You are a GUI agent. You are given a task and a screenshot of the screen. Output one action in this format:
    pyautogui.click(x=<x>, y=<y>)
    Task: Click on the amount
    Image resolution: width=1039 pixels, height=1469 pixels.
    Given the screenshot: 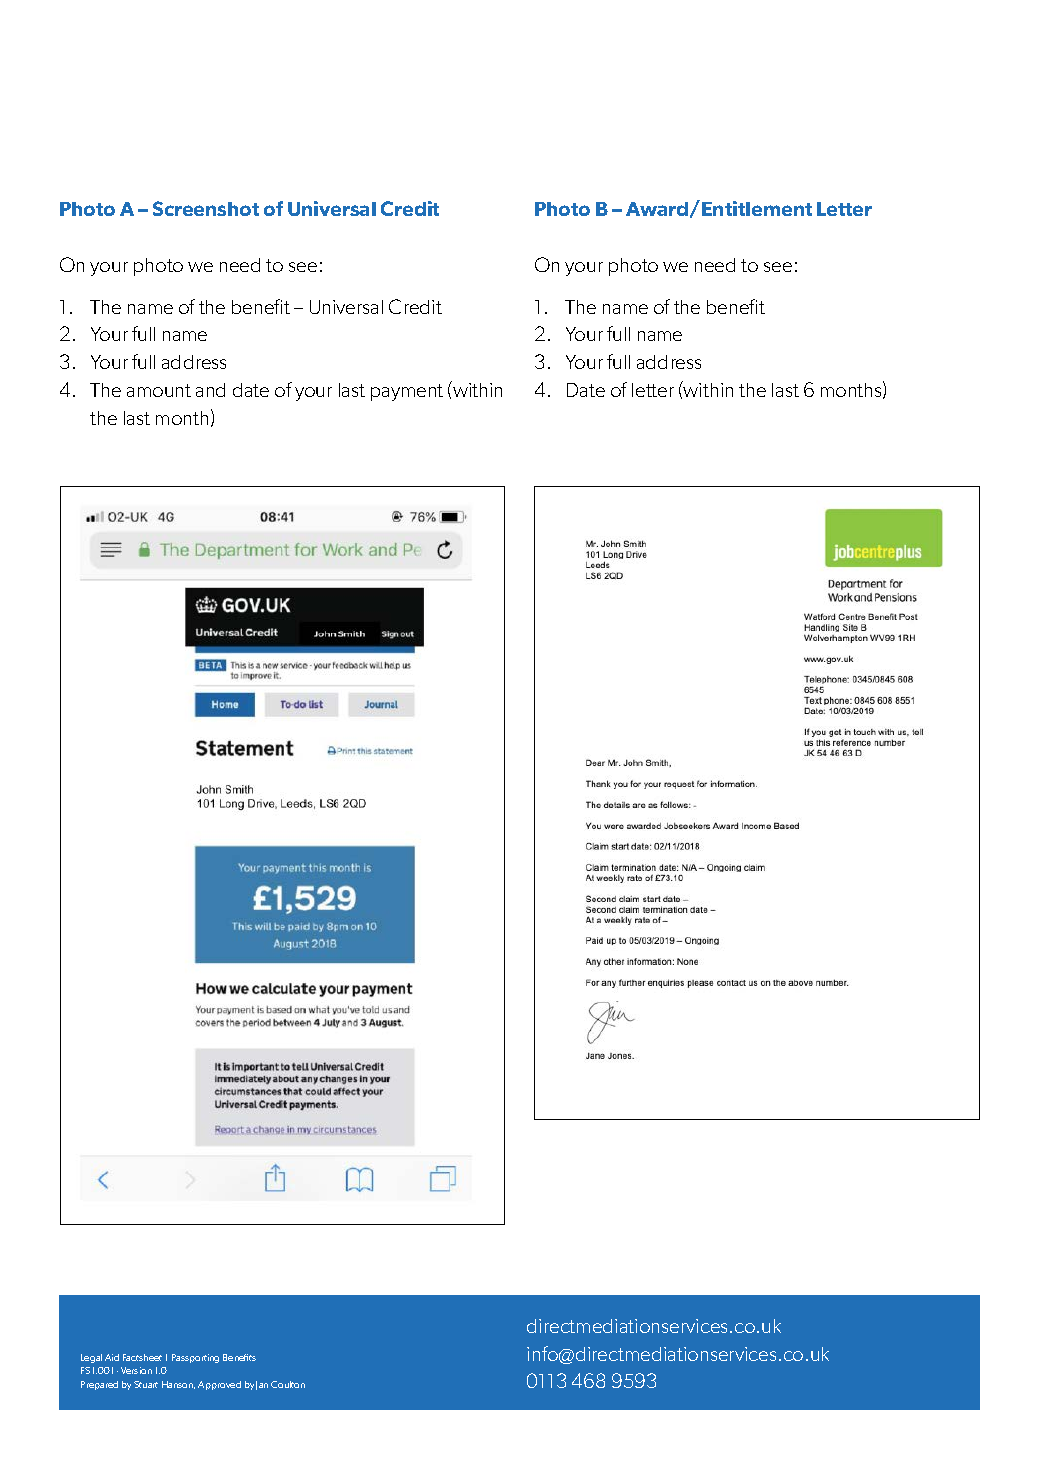 What is the action you would take?
    pyautogui.click(x=159, y=390)
